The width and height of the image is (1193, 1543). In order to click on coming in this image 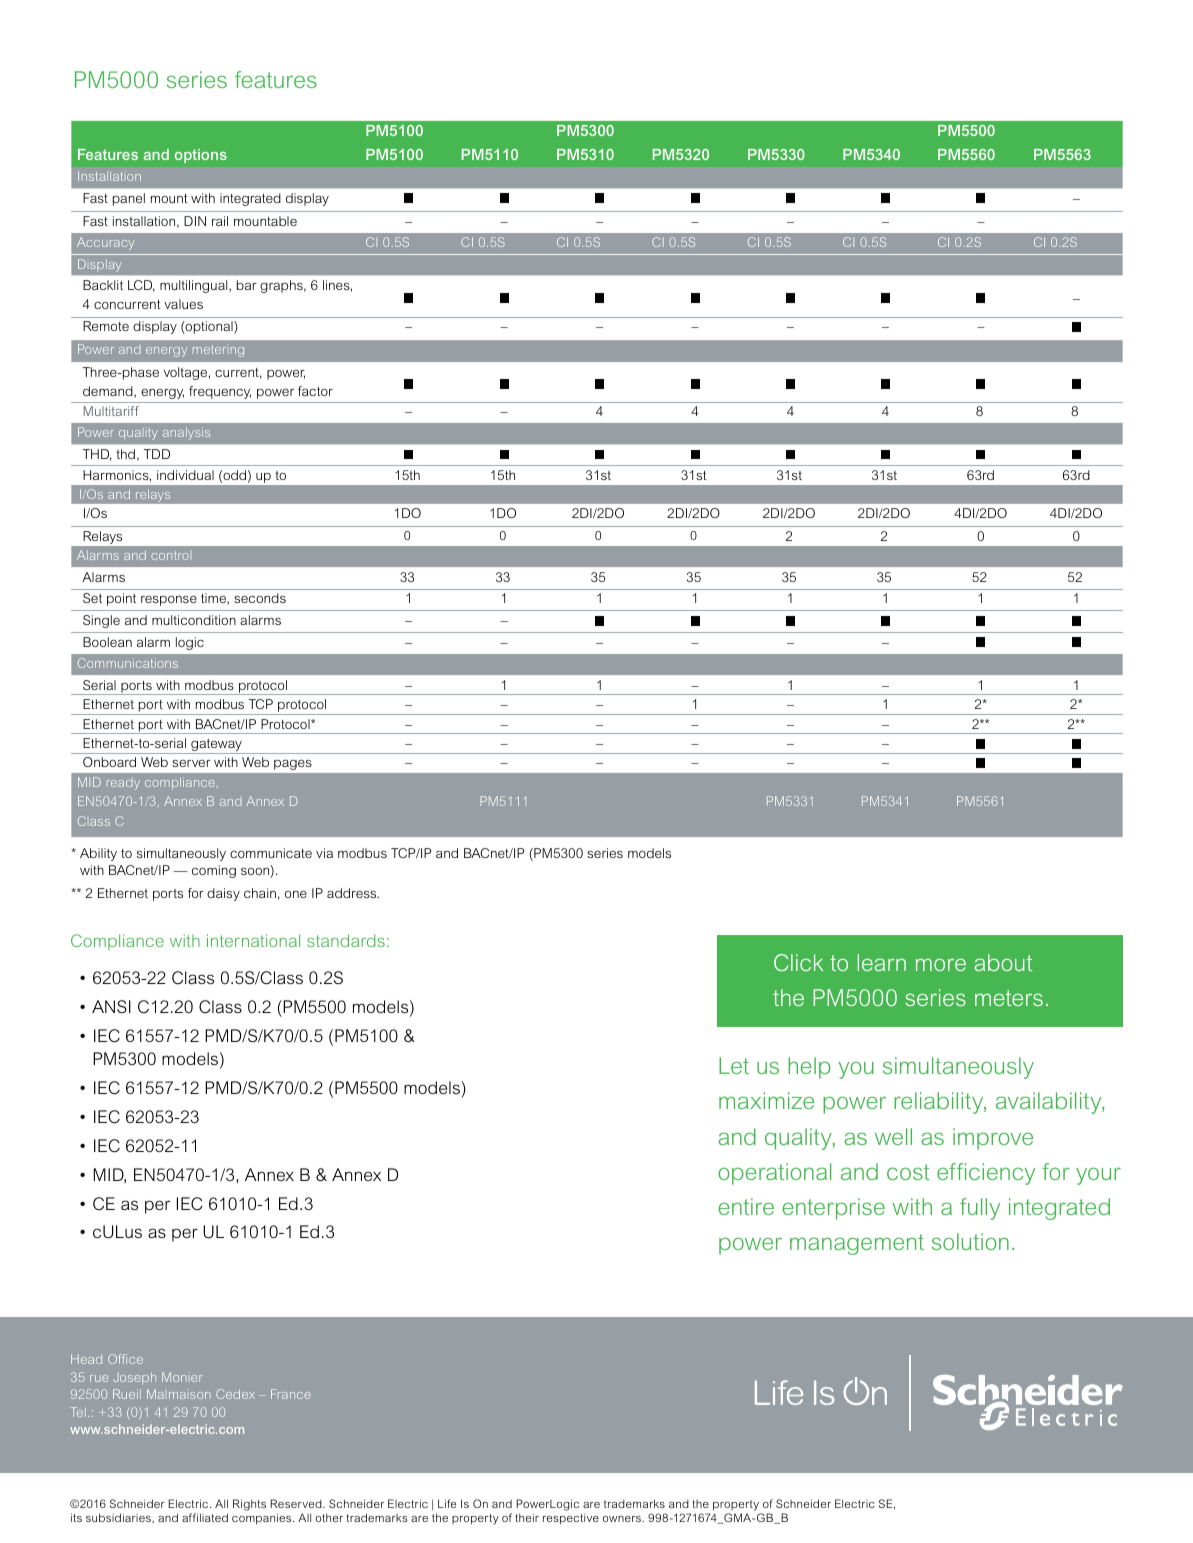, I will do `click(214, 871)`.
